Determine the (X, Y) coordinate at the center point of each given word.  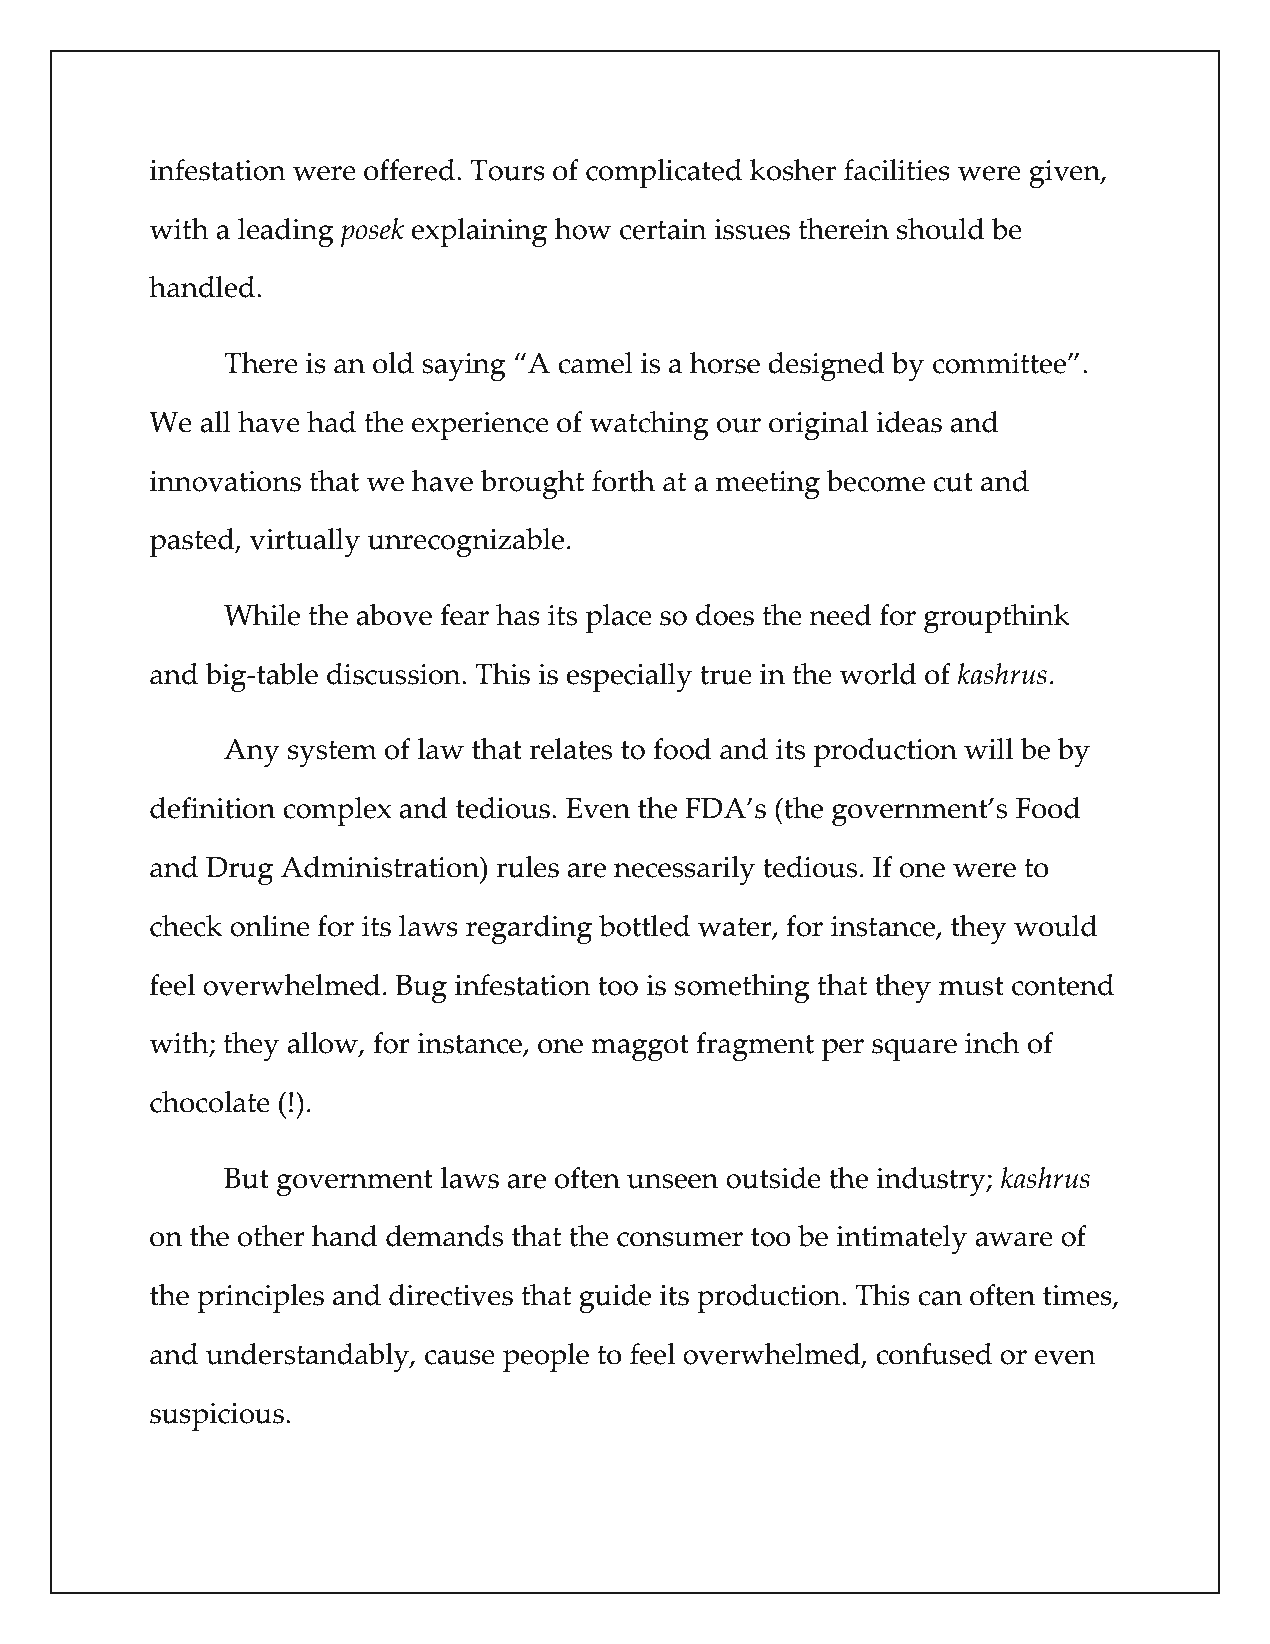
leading (286, 233)
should (941, 229)
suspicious (217, 1417)
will (989, 749)
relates (570, 749)
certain (663, 229)
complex (337, 812)
